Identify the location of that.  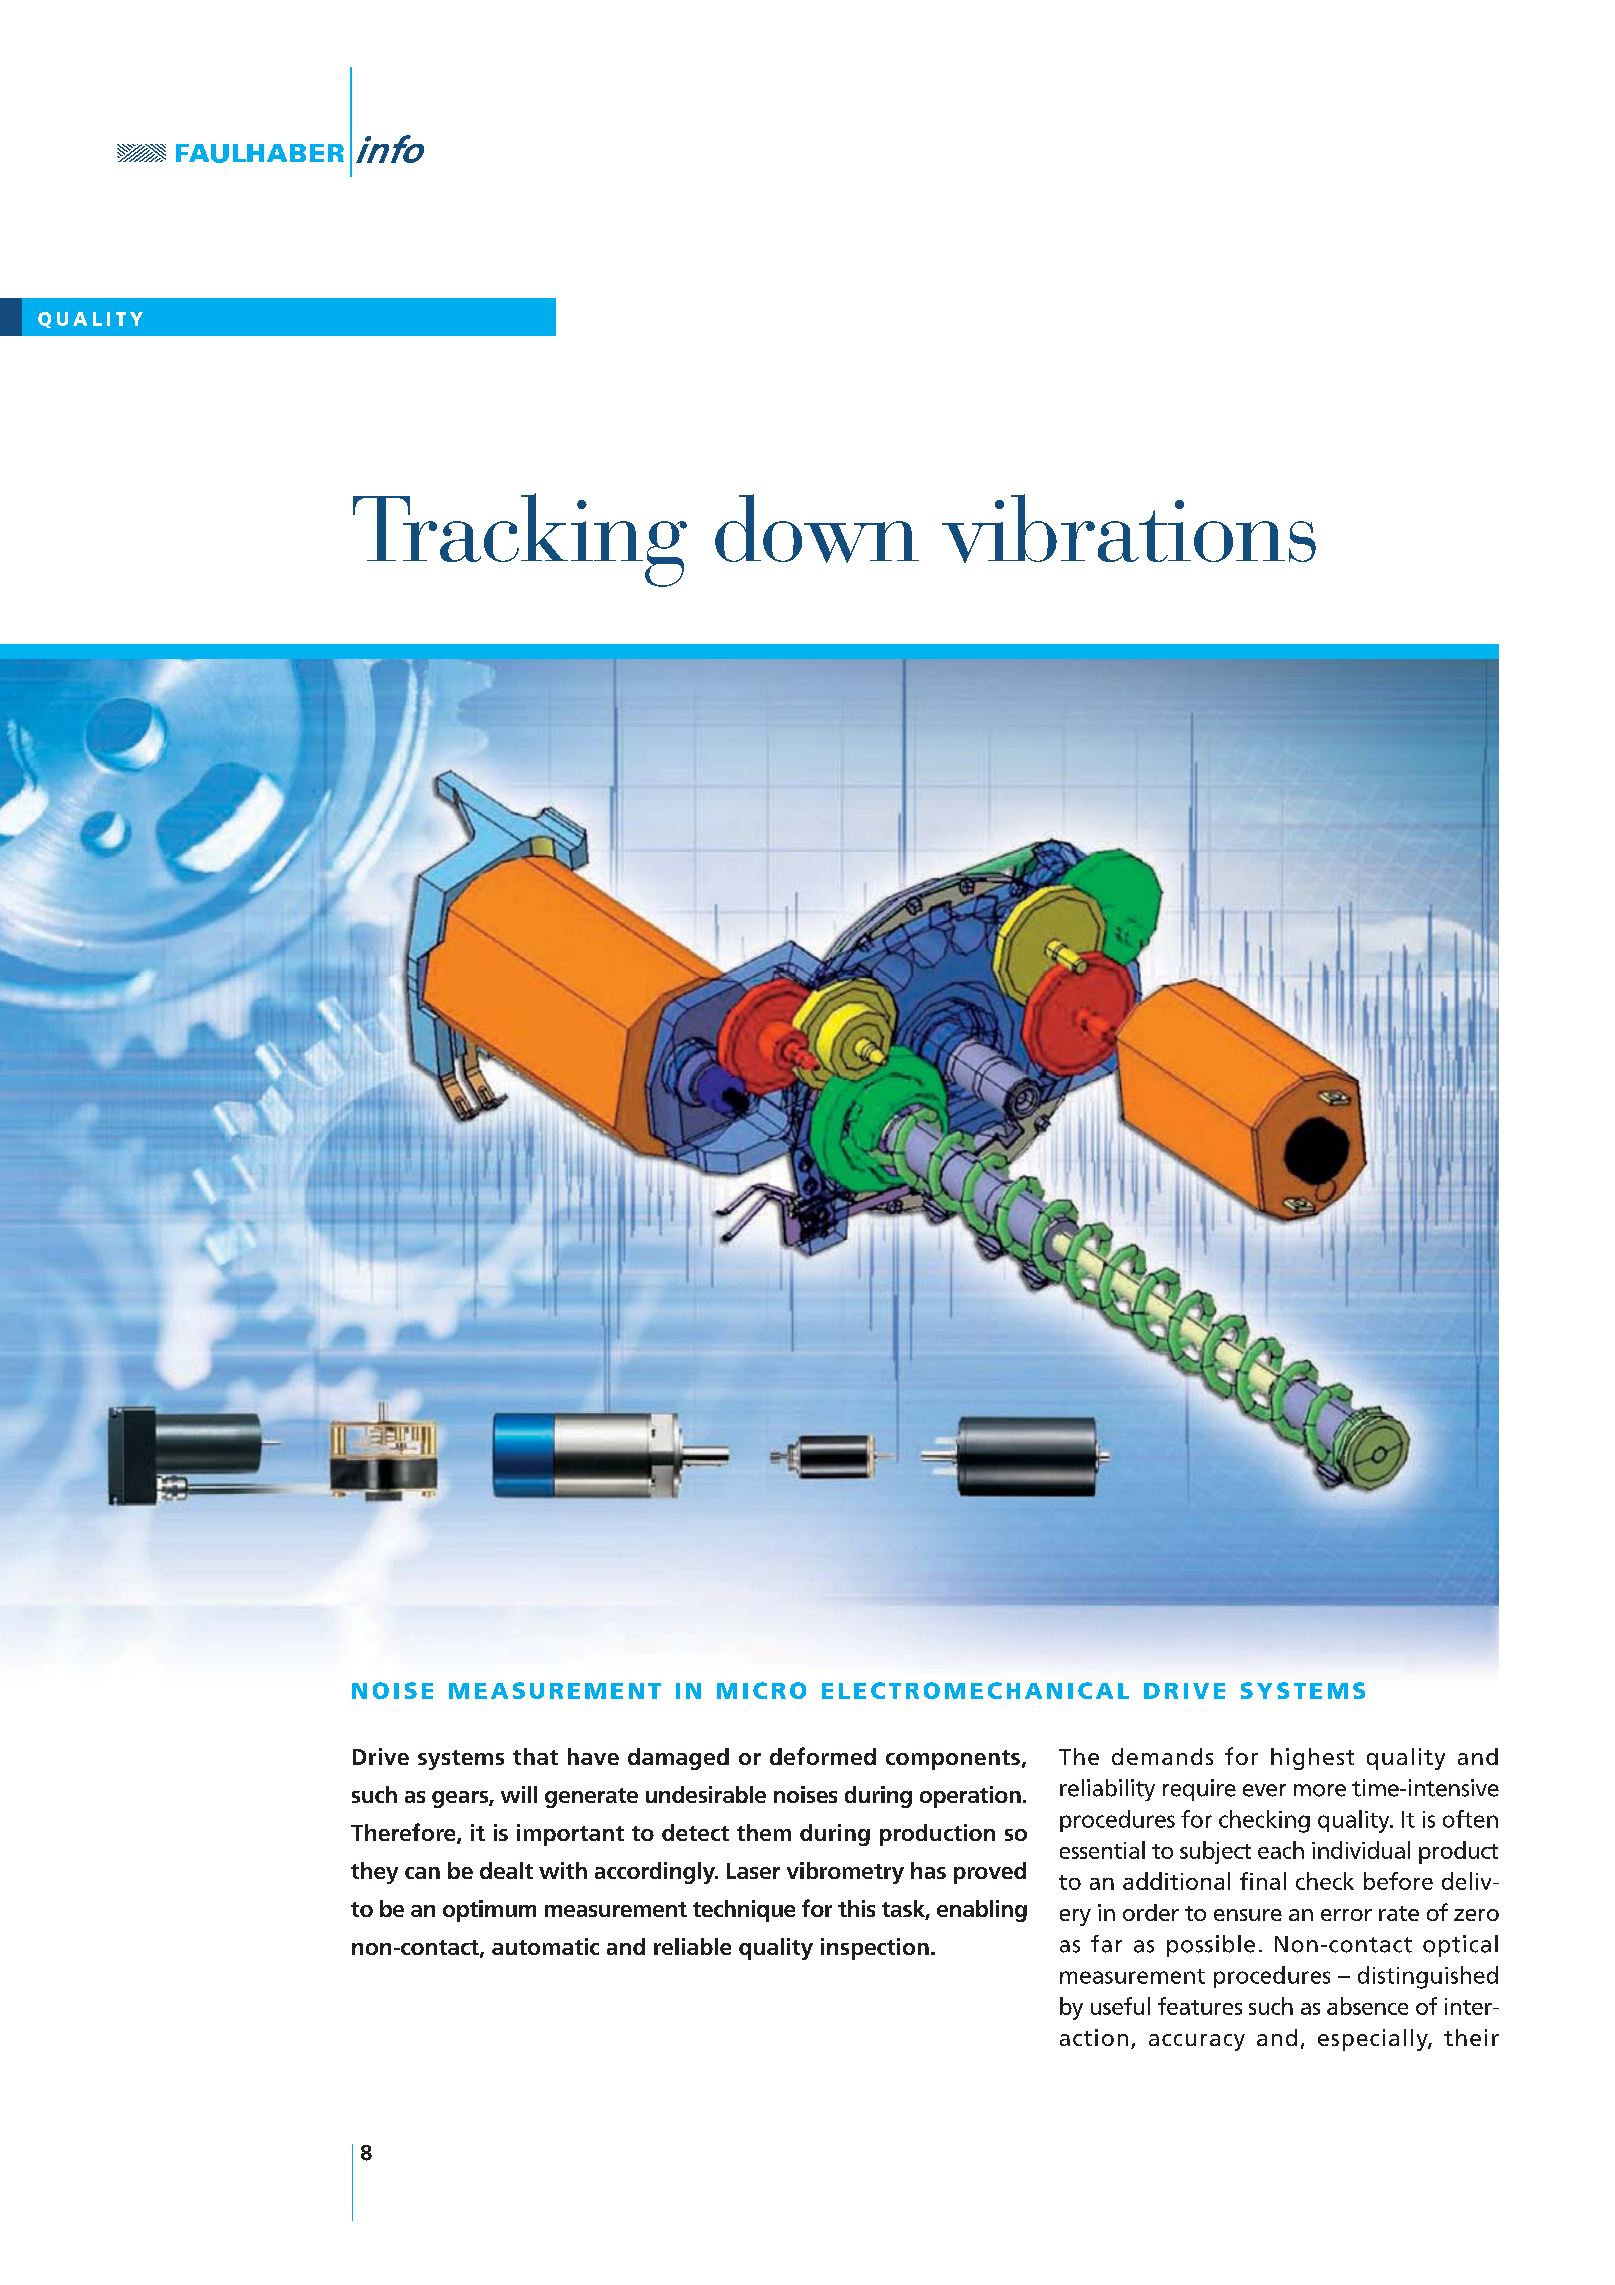
(535, 1756).
